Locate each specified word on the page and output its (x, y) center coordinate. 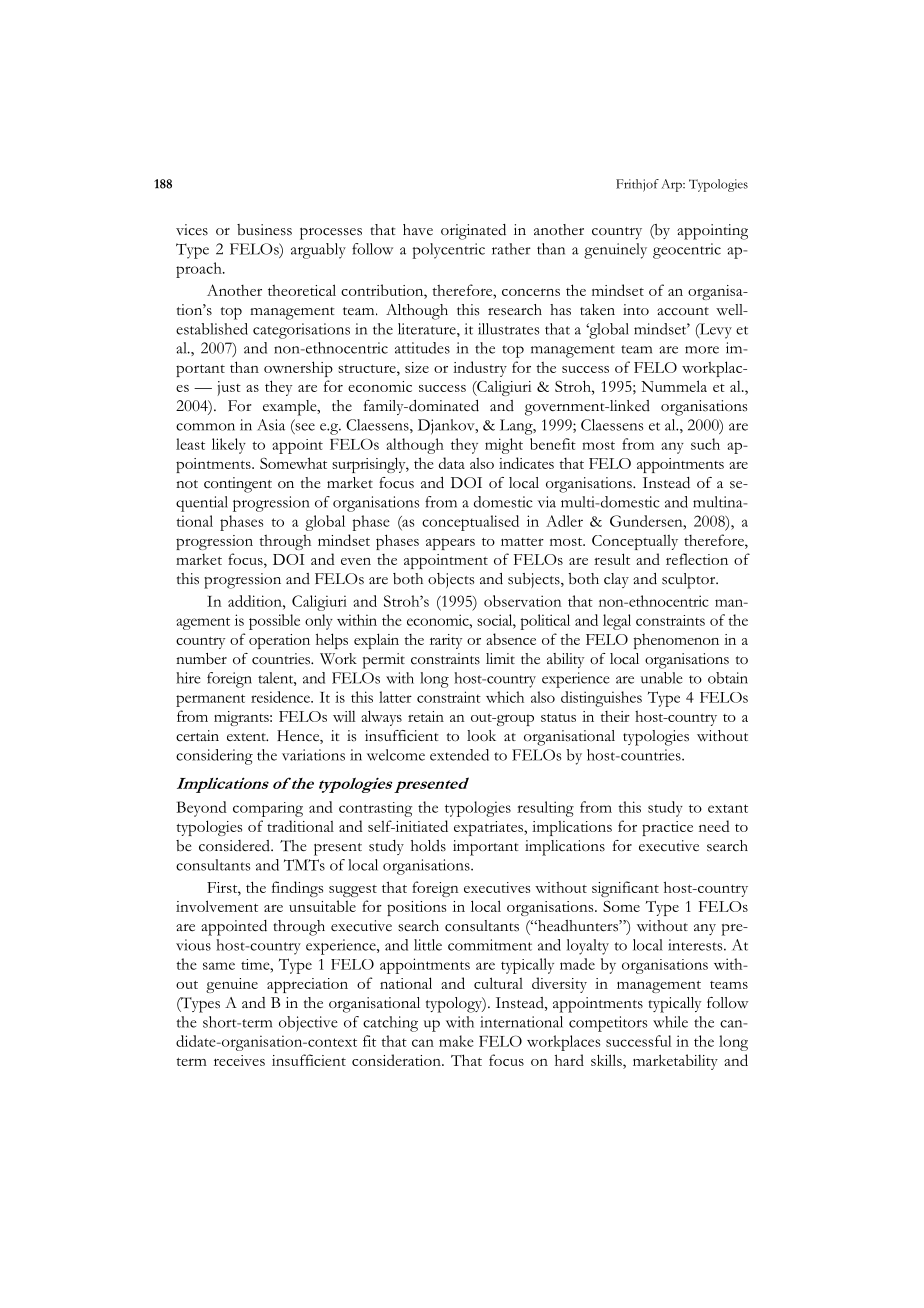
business (264, 230)
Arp (672, 185)
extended (459, 755)
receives (239, 1060)
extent (247, 737)
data (452, 463)
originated (473, 232)
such (705, 444)
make (456, 1041)
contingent (238, 485)
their (615, 716)
